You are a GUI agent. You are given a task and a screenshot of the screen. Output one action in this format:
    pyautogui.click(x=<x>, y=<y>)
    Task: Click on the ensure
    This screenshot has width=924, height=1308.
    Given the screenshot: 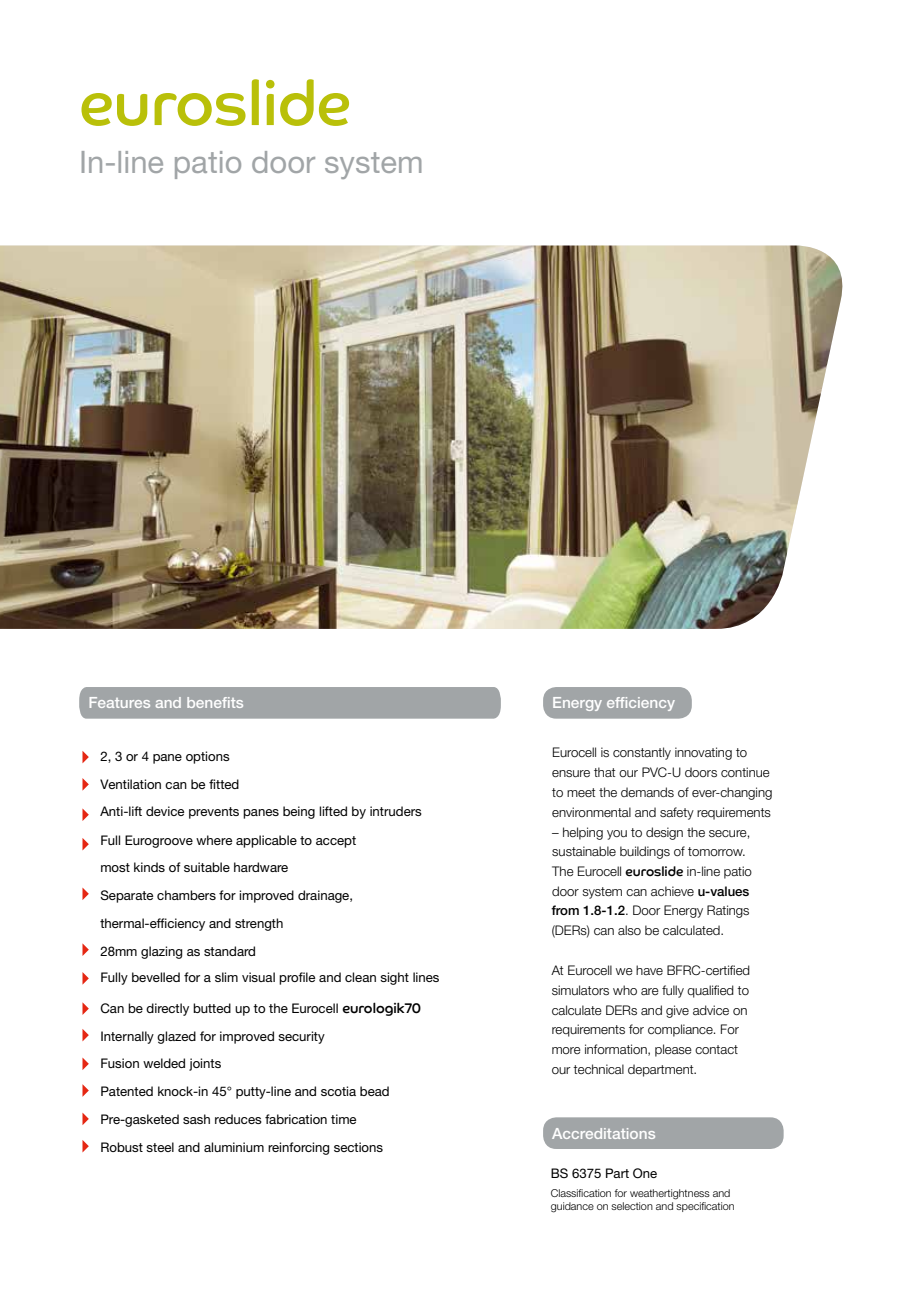 What is the action you would take?
    pyautogui.click(x=571, y=773)
